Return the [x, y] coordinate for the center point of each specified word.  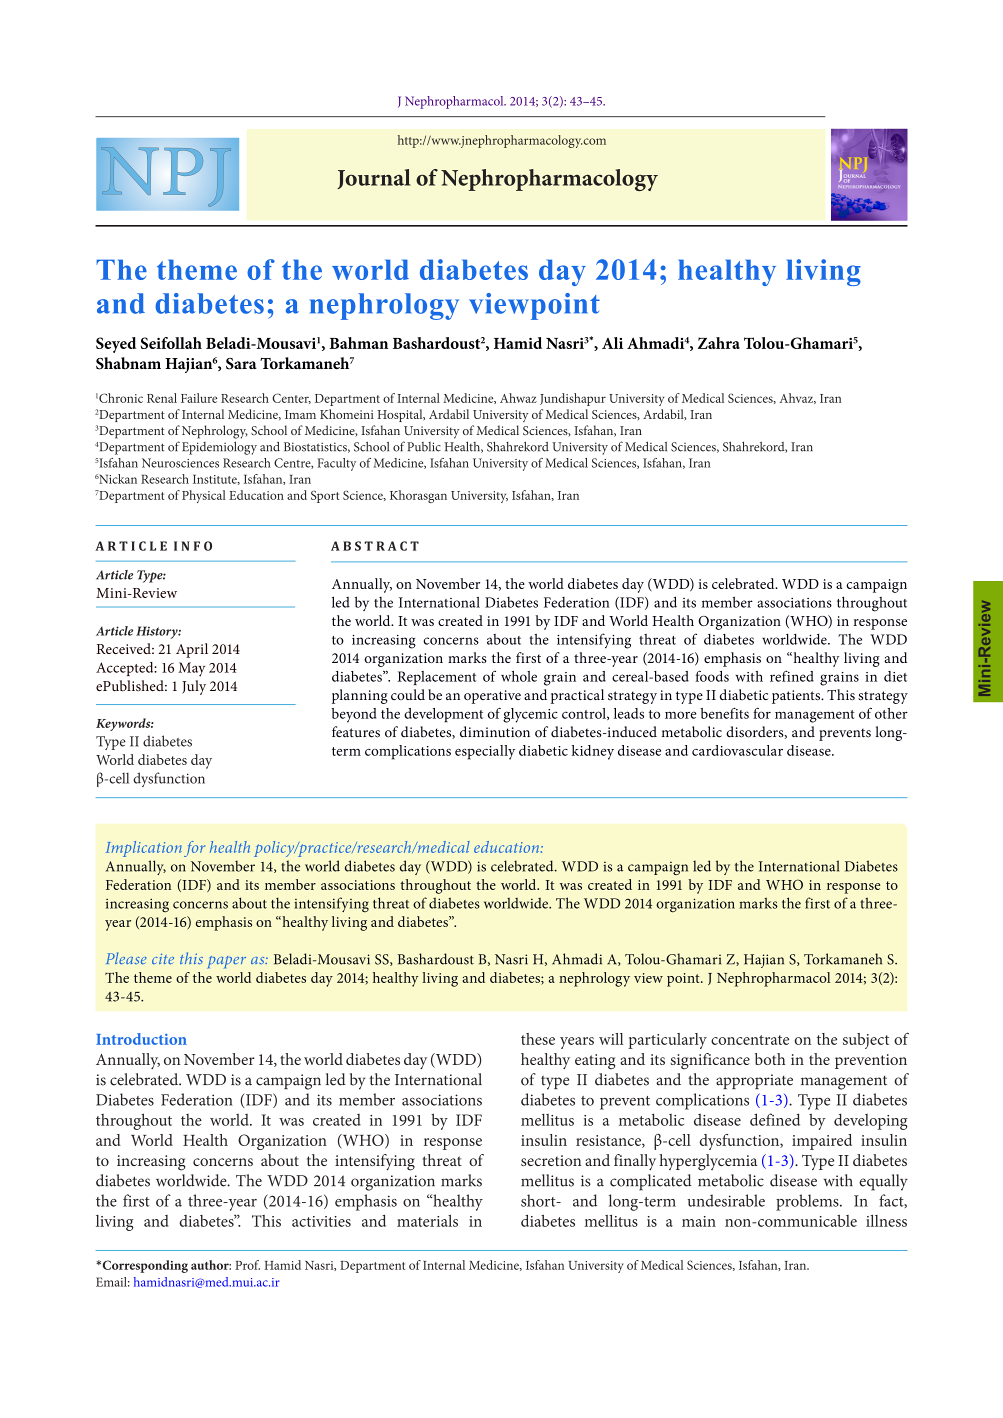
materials [427, 1221]
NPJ [166, 177]
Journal [374, 179]
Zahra [719, 343]
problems [808, 1202]
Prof [247, 1265]
